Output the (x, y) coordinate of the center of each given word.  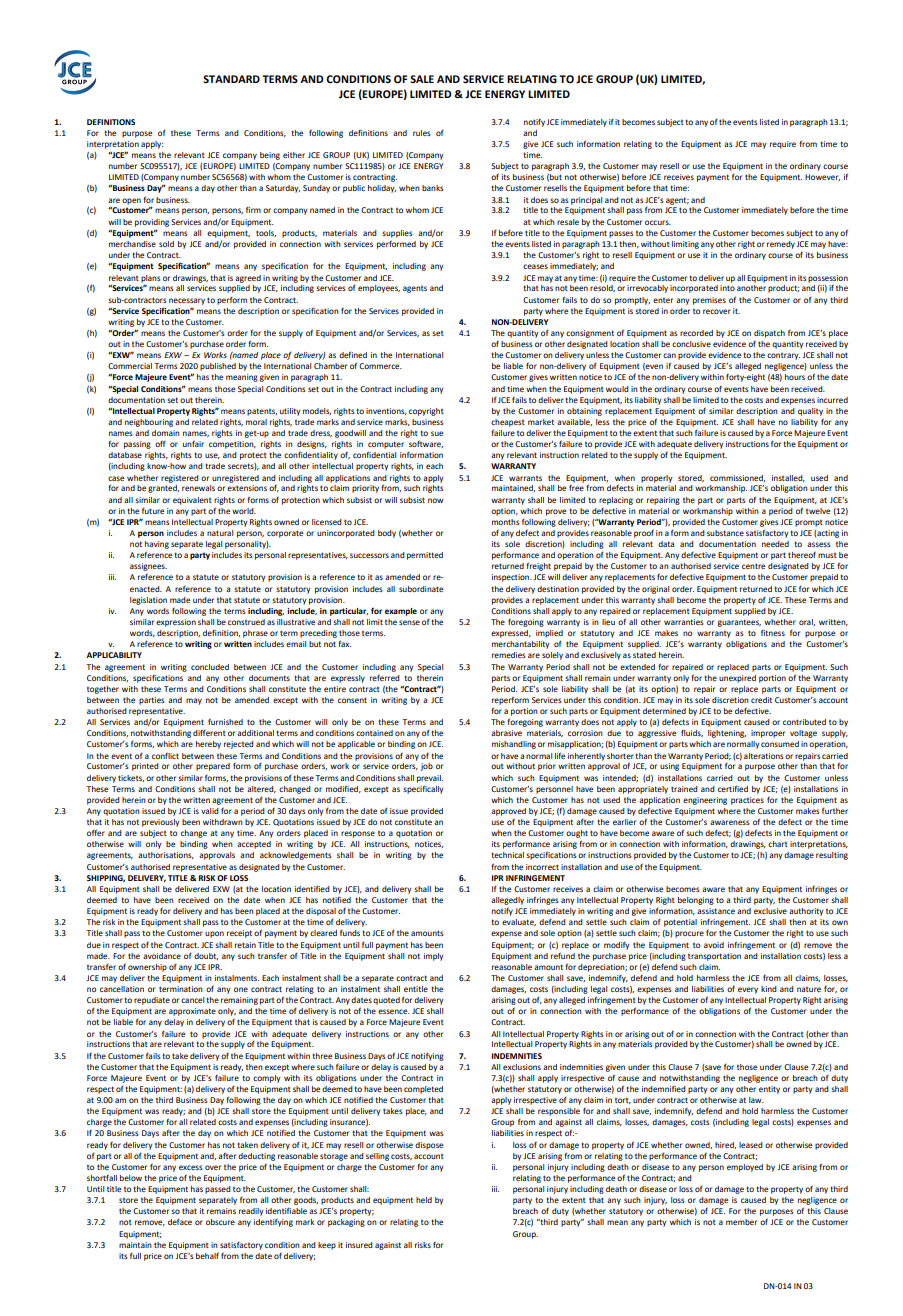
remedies (509, 655)
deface (180, 1221)
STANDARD (231, 79)
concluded (210, 667)
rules (422, 133)
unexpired (737, 679)
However (822, 177)
